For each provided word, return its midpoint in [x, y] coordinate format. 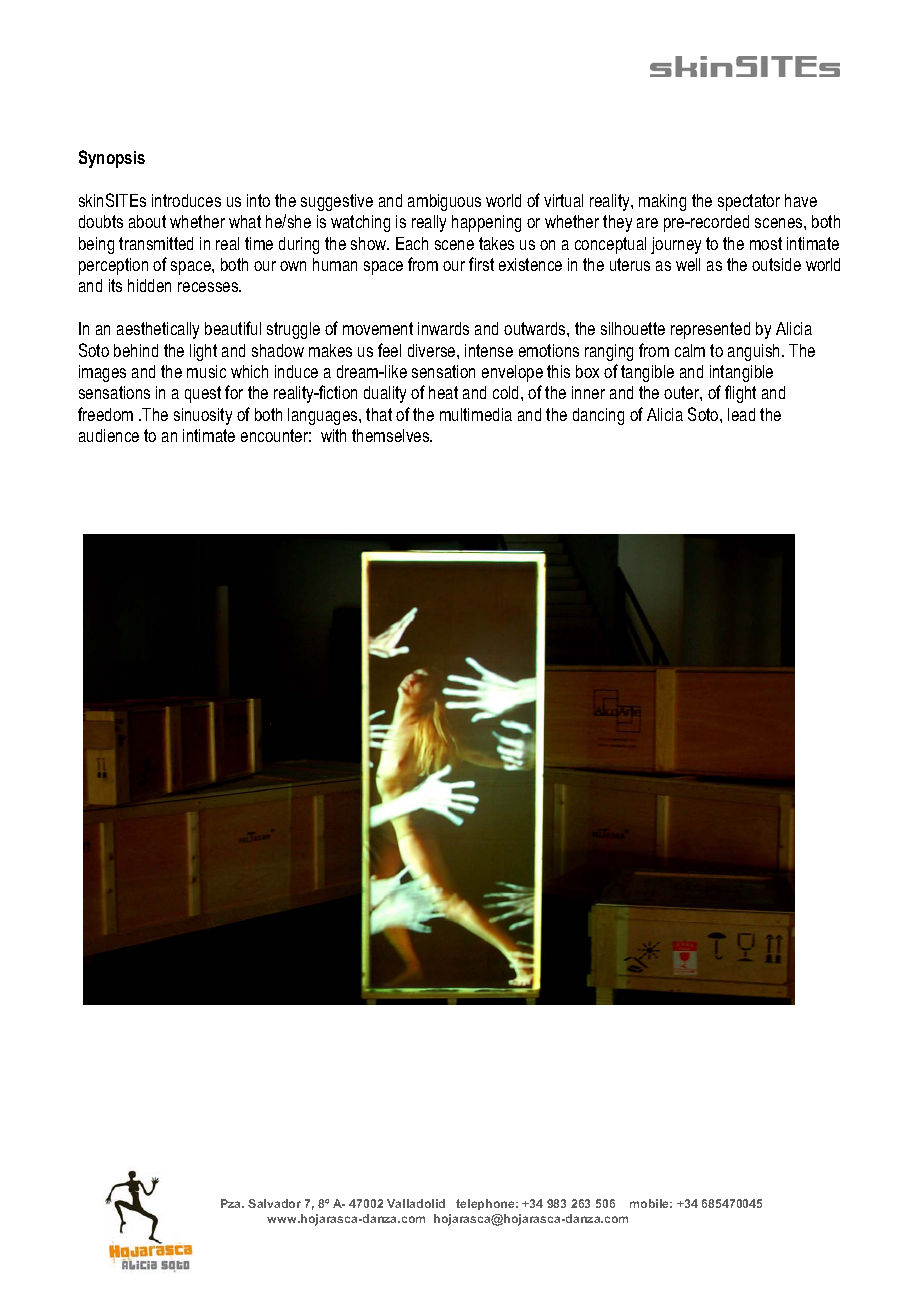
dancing [598, 416]
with [333, 435]
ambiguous [444, 202]
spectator [749, 202]
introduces [186, 200]
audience [109, 435]
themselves [392, 435]
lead [741, 414]
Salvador [274, 1203]
